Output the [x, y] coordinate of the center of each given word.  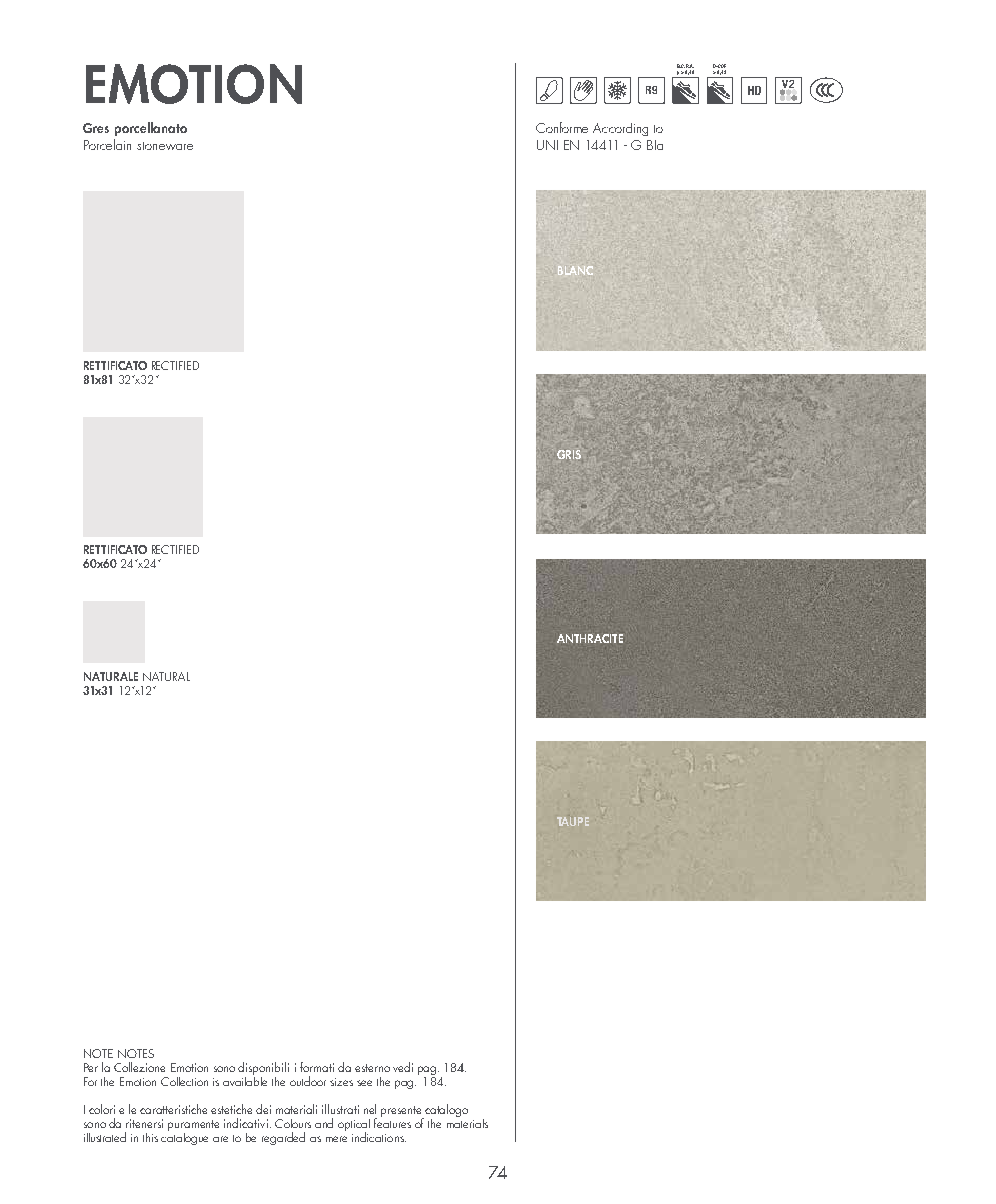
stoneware [165, 146]
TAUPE [573, 821]
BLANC [575, 270]
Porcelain [107, 144]
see [364, 1083]
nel [370, 1109]
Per [91, 1067]
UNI [547, 145]
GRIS [569, 454]
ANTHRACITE [590, 638]
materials [467, 1122]
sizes [341, 1082]
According [620, 129]
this [150, 1137]
